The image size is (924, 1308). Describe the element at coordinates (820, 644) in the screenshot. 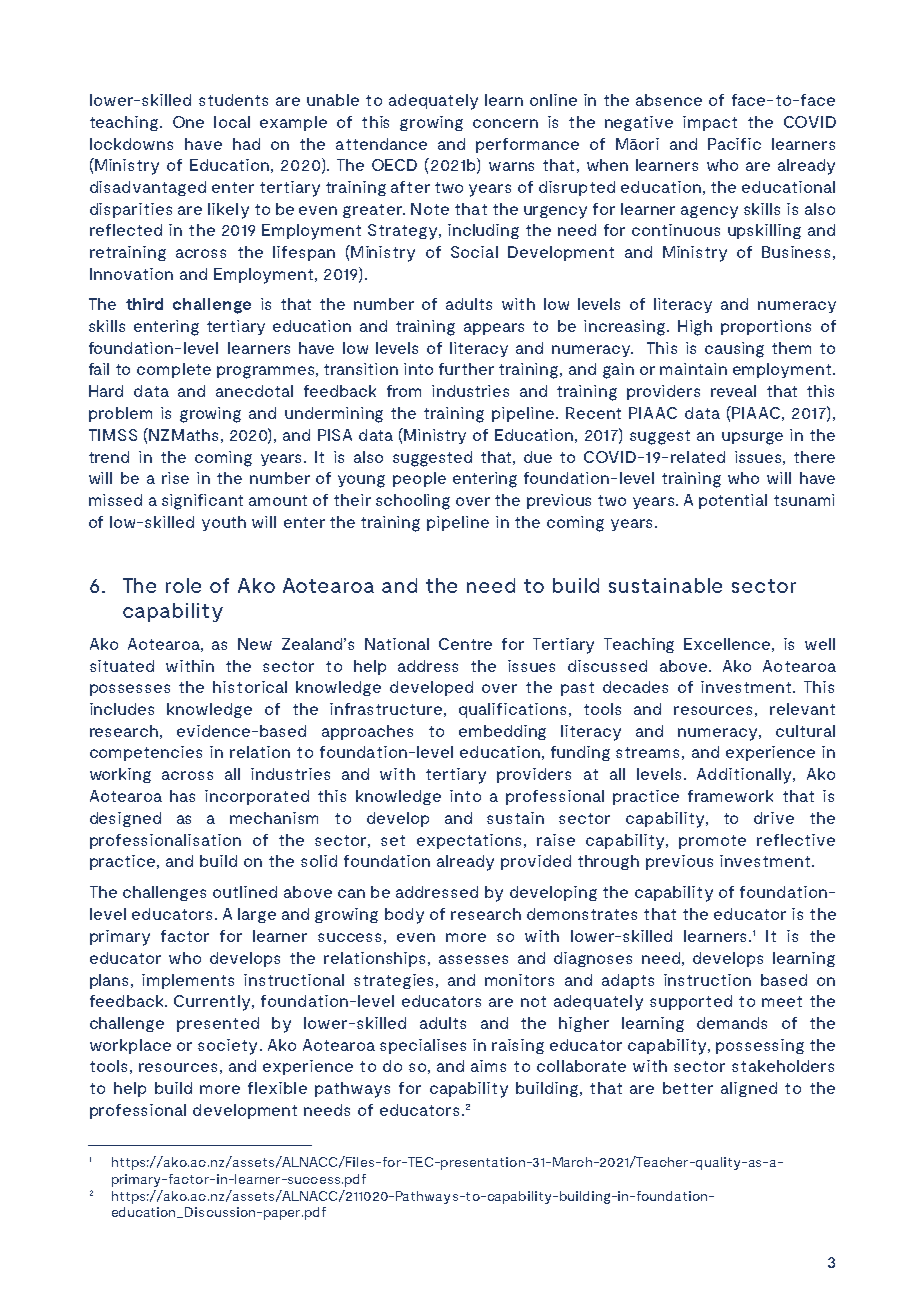

I see `well` at that location.
